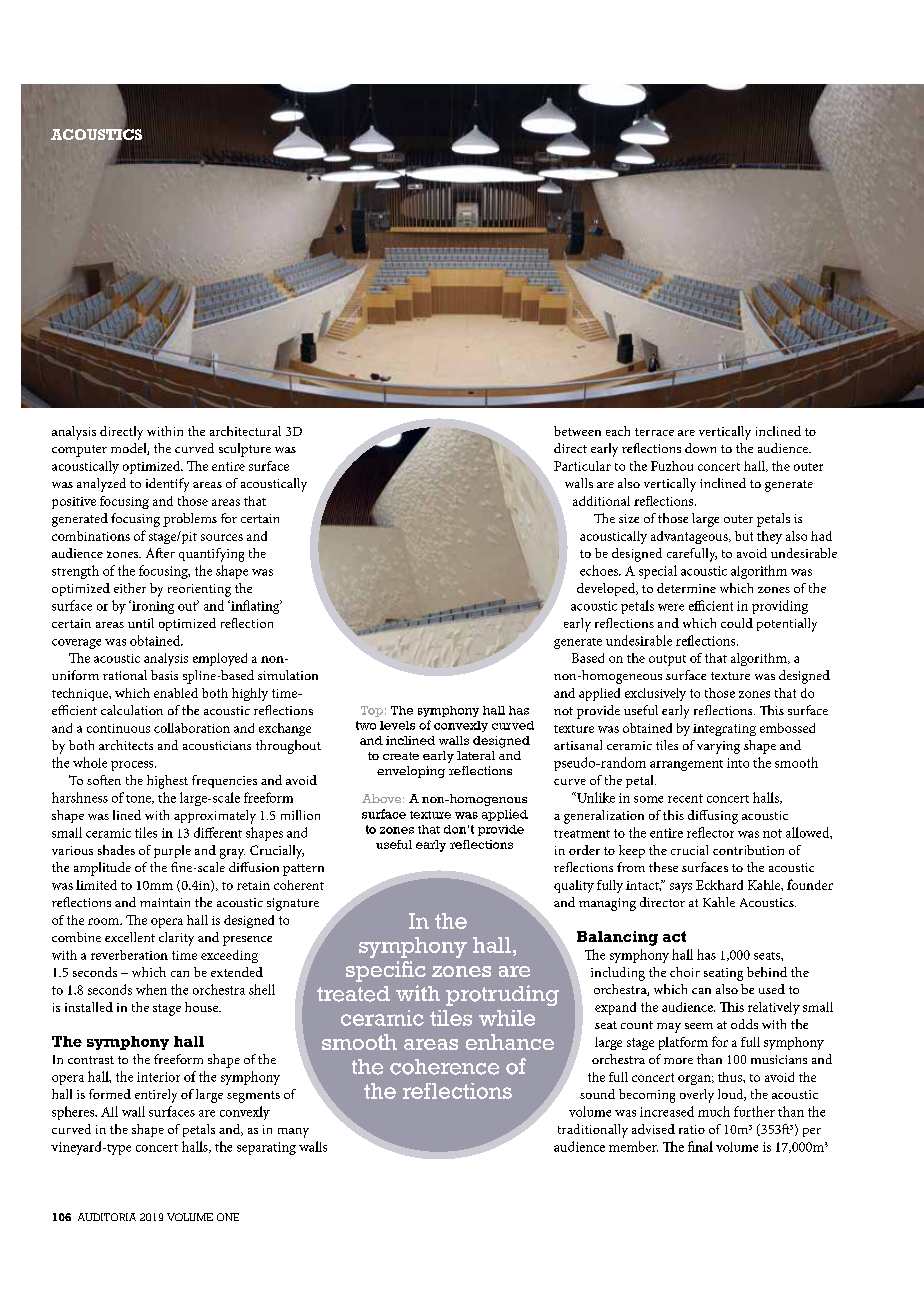  I want to click on says, so click(681, 888).
